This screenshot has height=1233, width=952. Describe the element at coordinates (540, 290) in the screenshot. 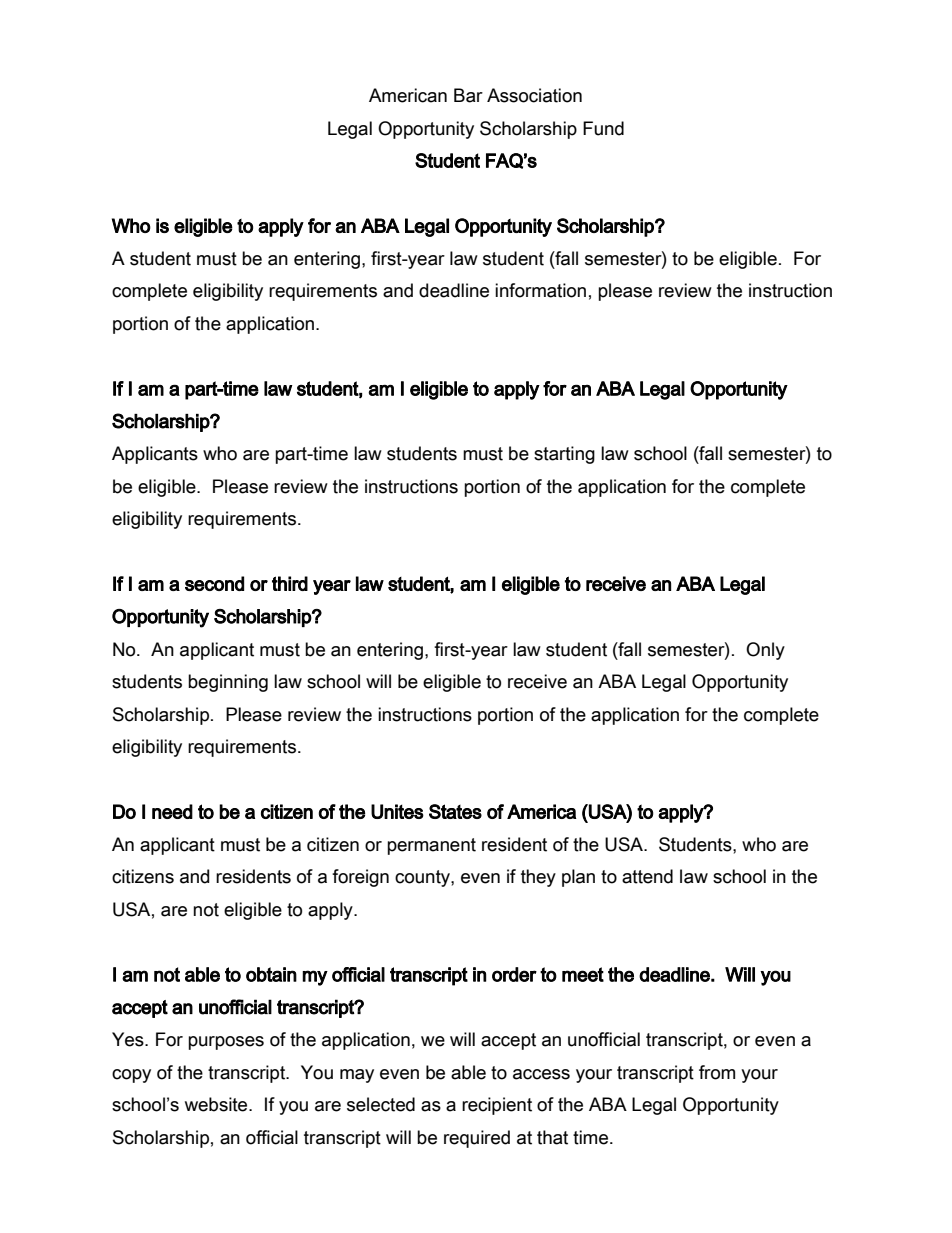

I see `information` at that location.
